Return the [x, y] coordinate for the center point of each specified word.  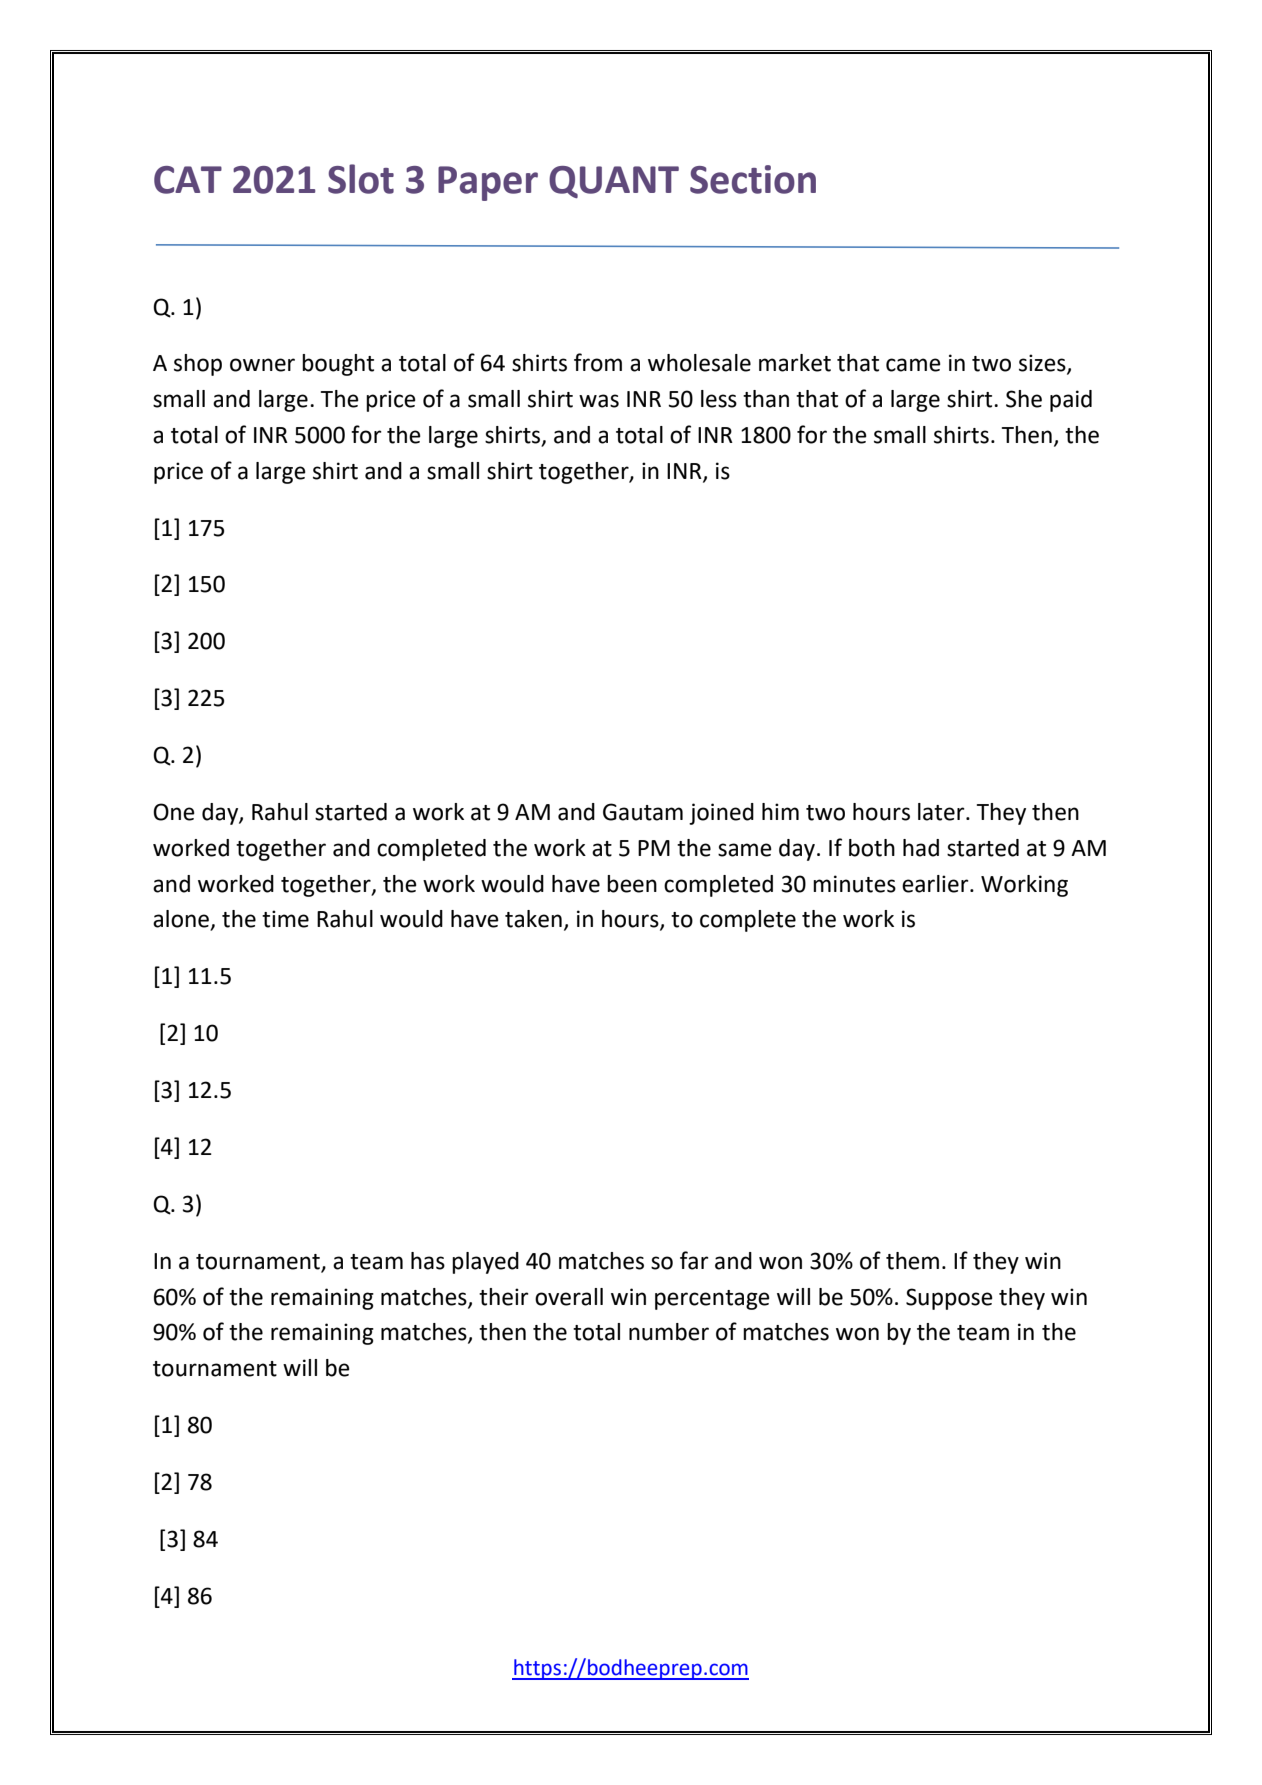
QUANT [614, 182]
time [285, 919]
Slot [361, 179]
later [942, 812]
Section [753, 179]
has [428, 1261]
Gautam [643, 812]
